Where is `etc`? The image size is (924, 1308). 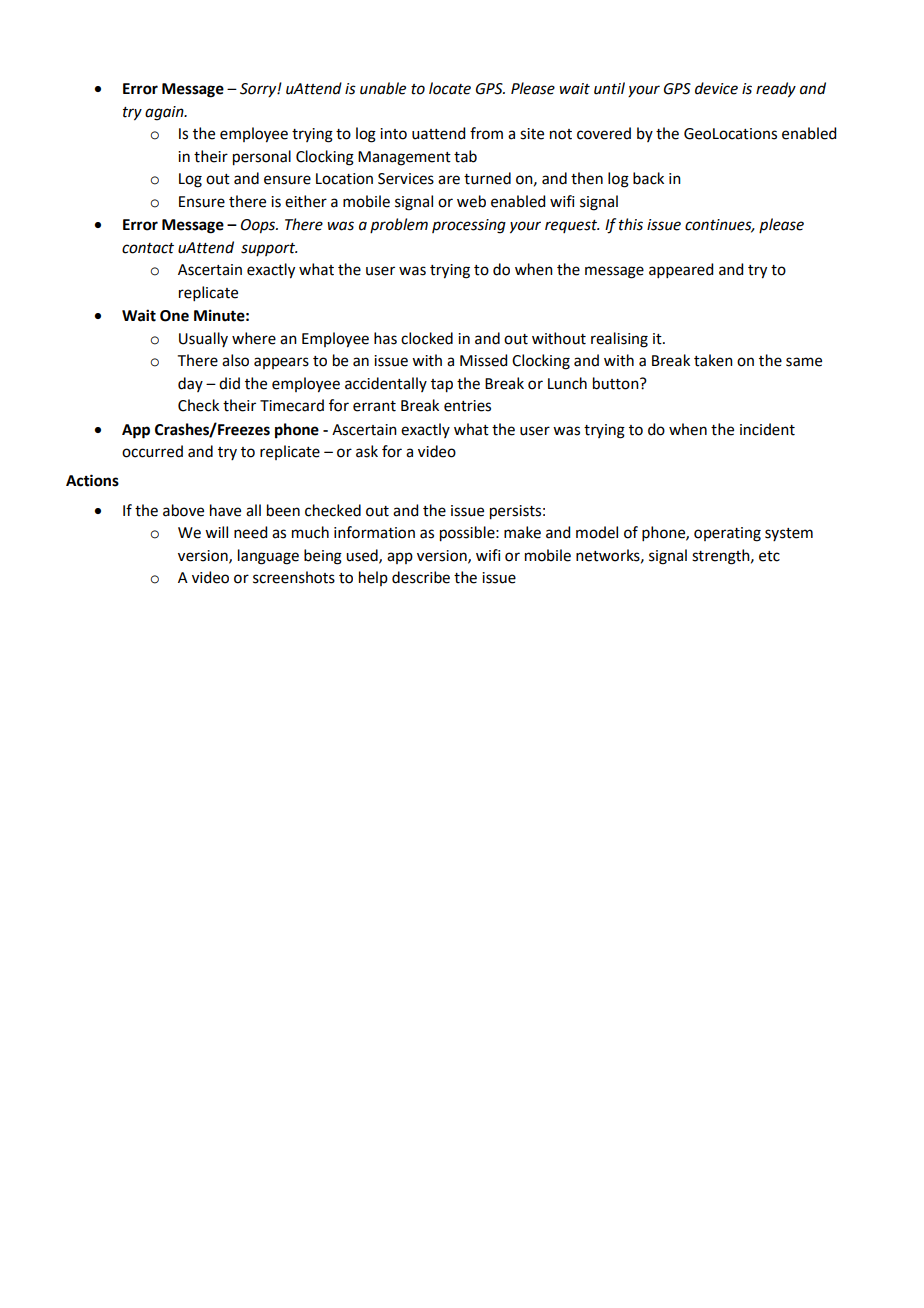 etc is located at coordinates (769, 556).
